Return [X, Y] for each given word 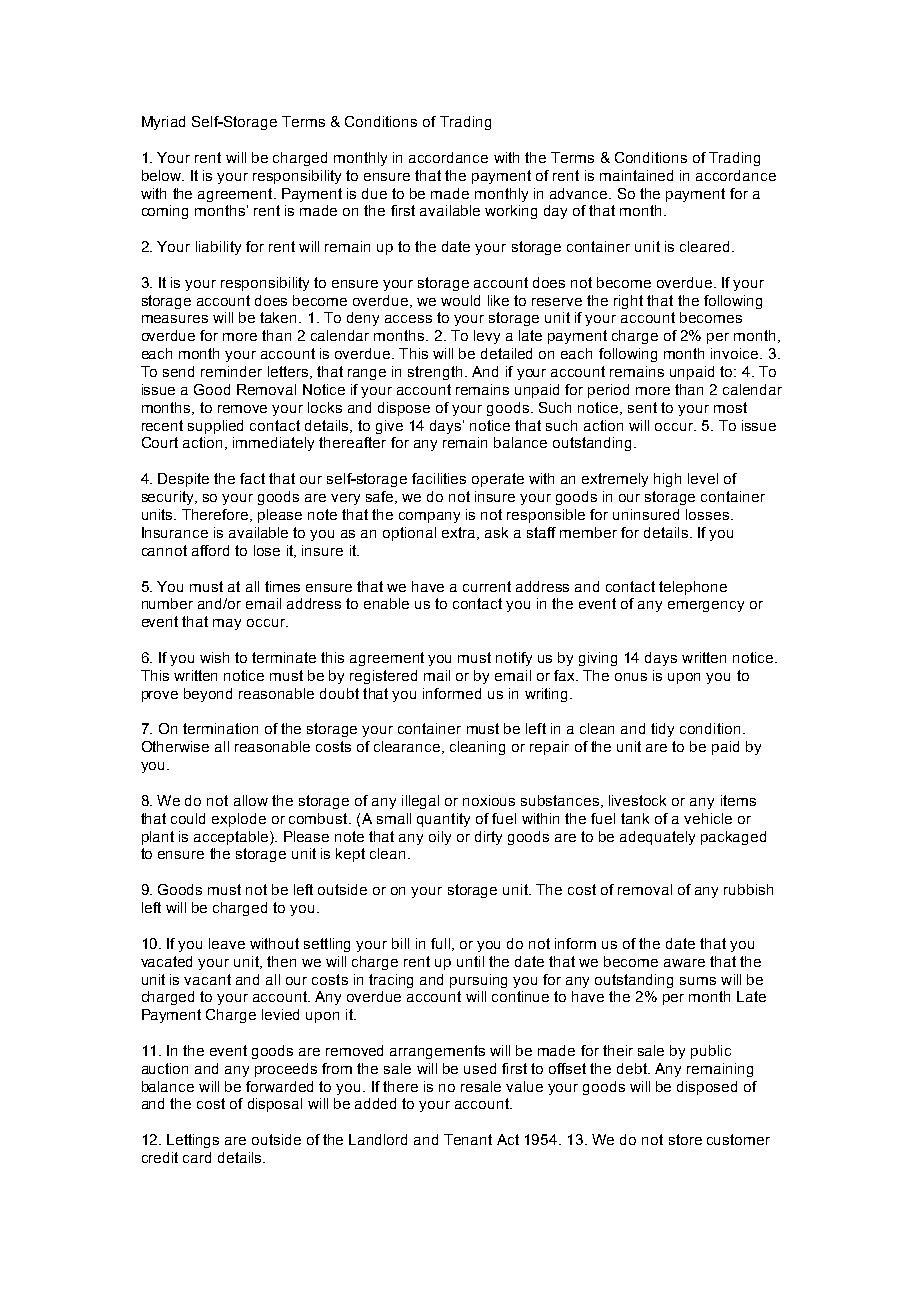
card [197, 1157]
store [685, 1139]
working [511, 212]
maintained [636, 175]
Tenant [468, 1139]
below [162, 175]
